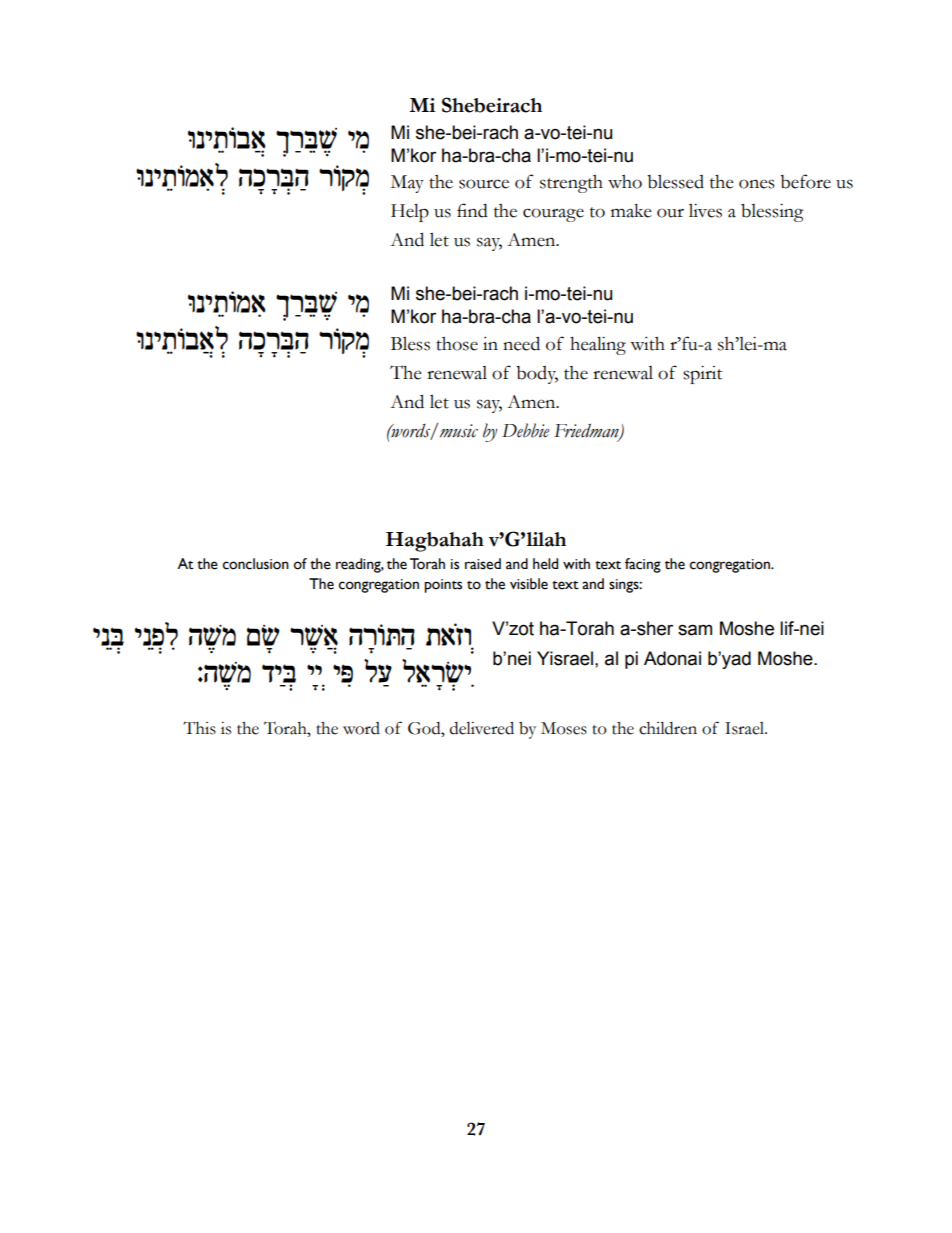 Image resolution: width=952 pixels, height=1233 pixels. What do you see at coordinates (484, 184) in the screenshot?
I see `source` at bounding box center [484, 184].
